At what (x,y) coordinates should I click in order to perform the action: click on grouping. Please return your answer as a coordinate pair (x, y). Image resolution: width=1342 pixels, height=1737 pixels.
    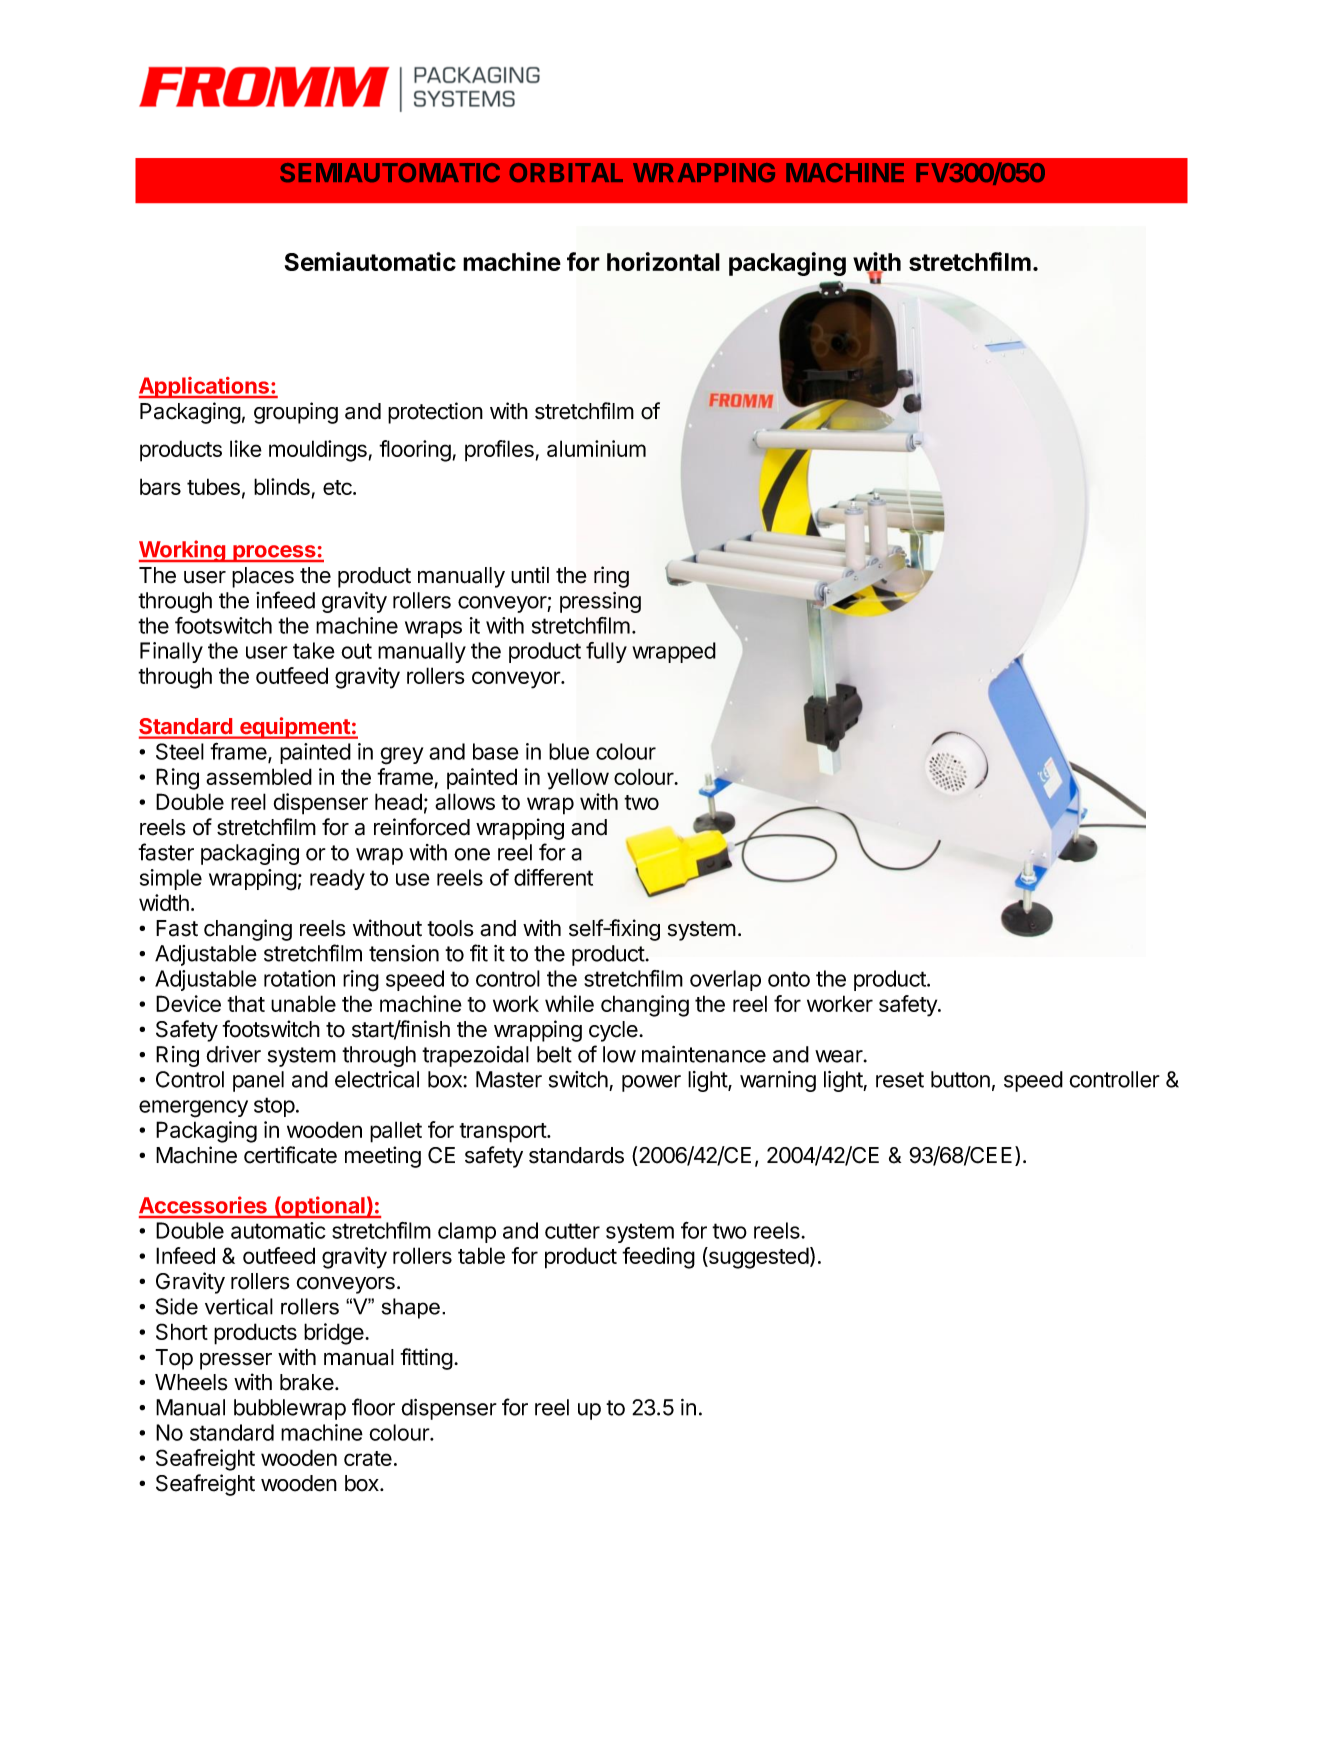
    Looking at the image, I should click on (296, 413).
